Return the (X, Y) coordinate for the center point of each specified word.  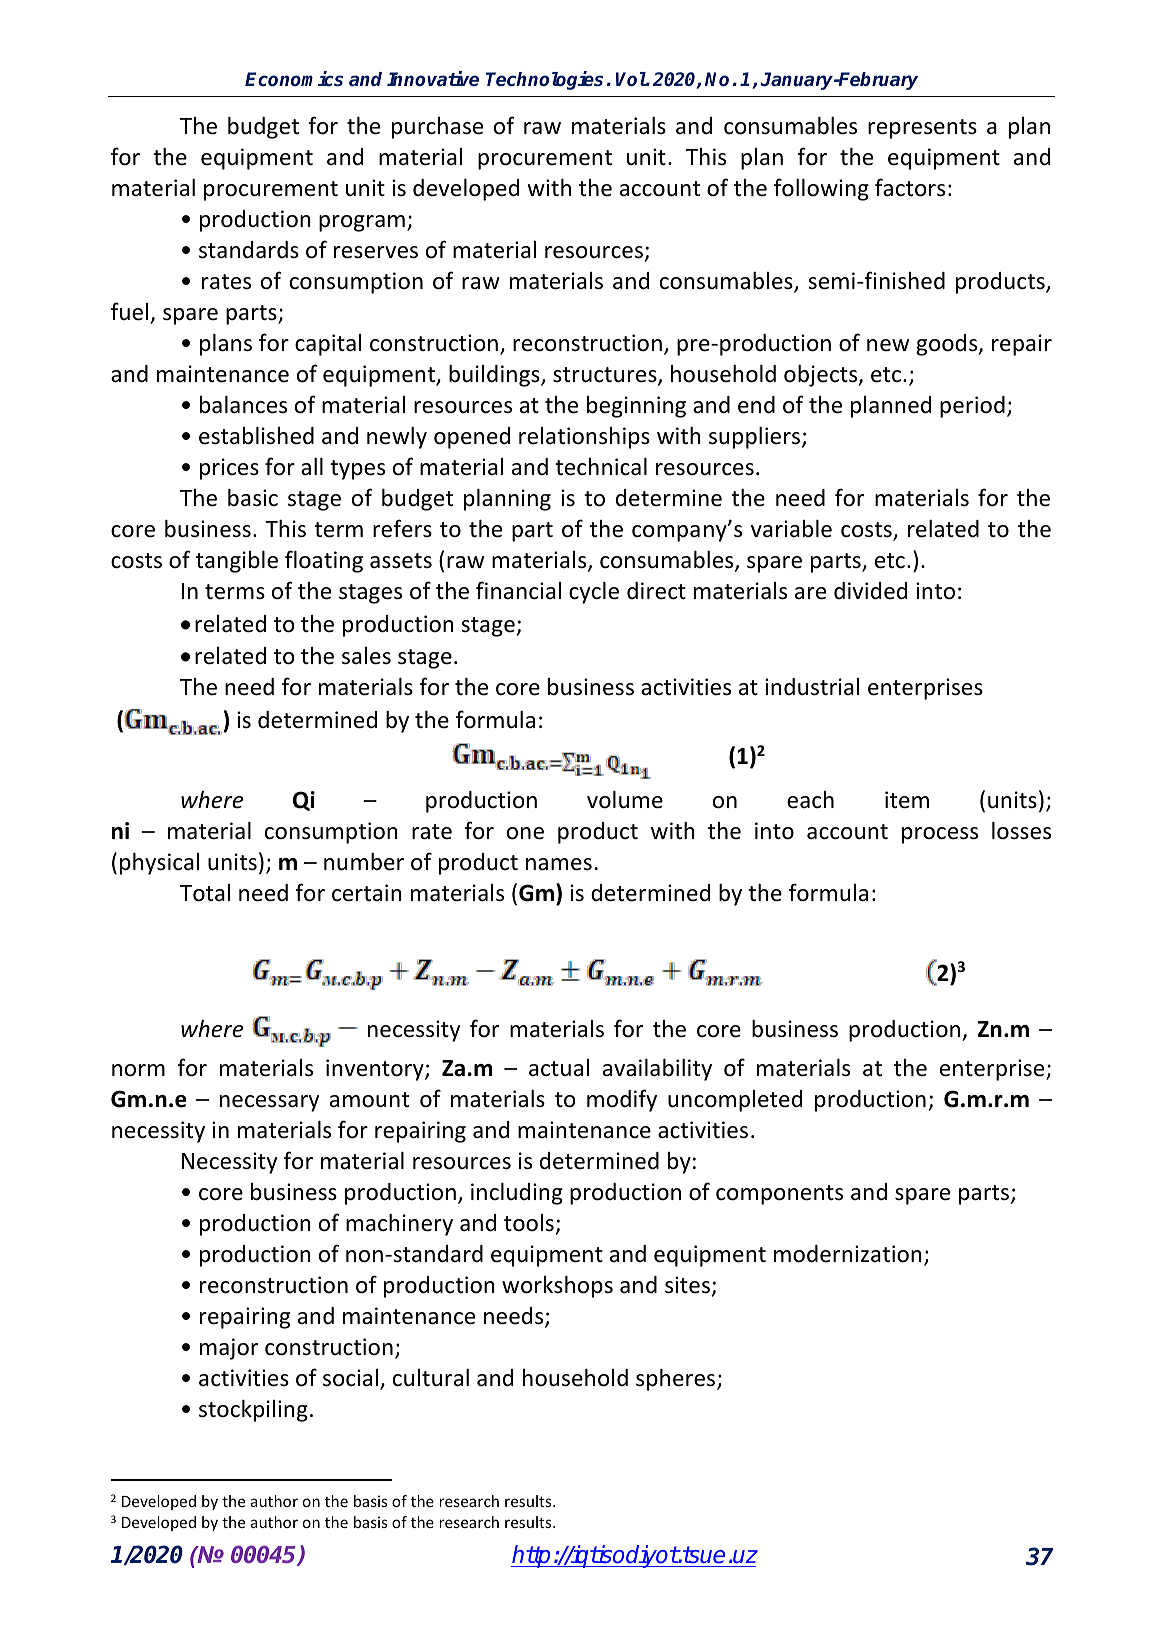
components (779, 1195)
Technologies (544, 80)
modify (622, 1100)
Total (205, 893)
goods (948, 345)
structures (606, 376)
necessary (269, 1103)
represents (922, 129)
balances (243, 405)
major (229, 1349)
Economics (294, 79)
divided (870, 591)
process (940, 835)
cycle (594, 593)
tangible (237, 562)
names (559, 864)
